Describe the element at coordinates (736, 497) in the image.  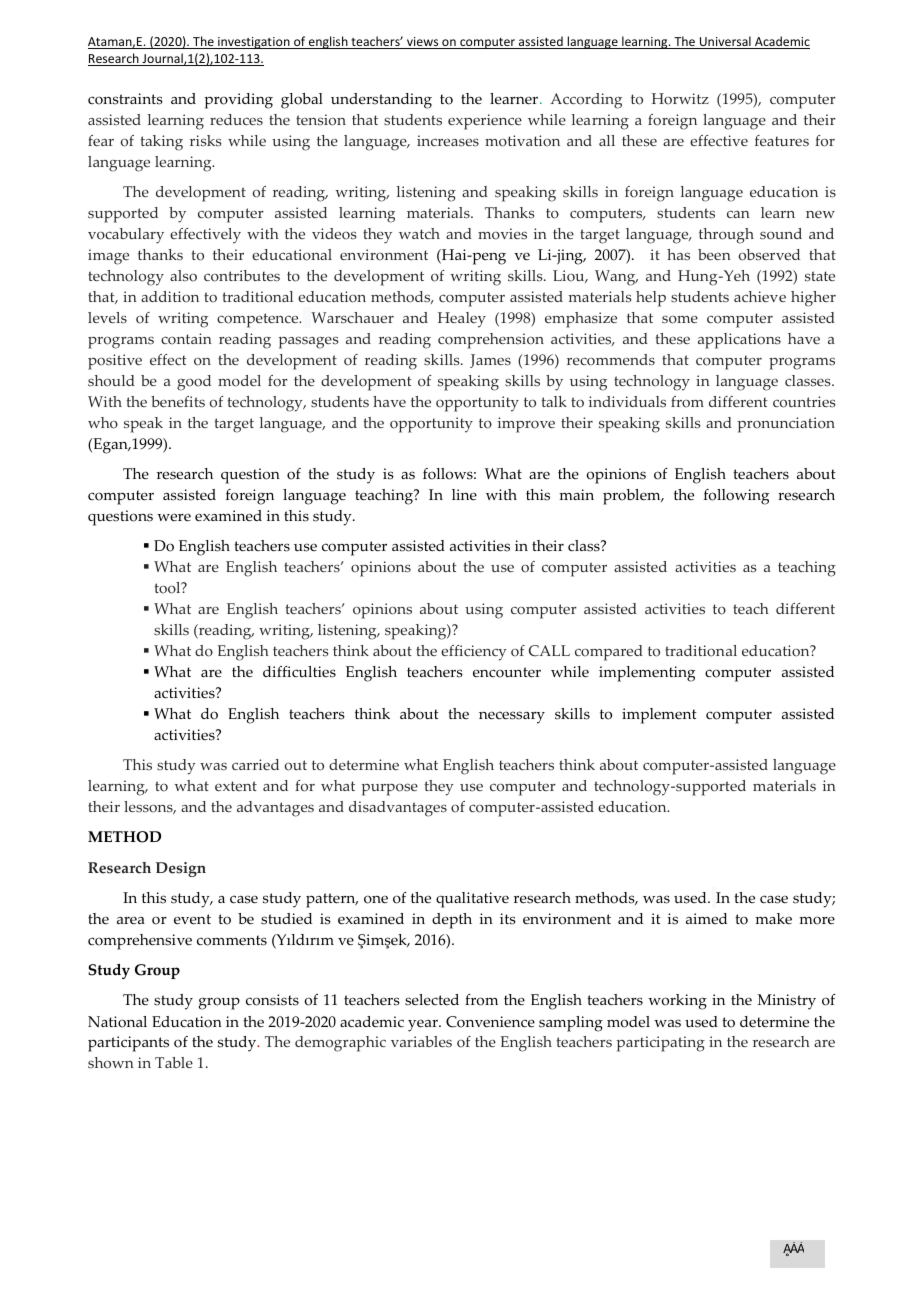
I see `following` at that location.
